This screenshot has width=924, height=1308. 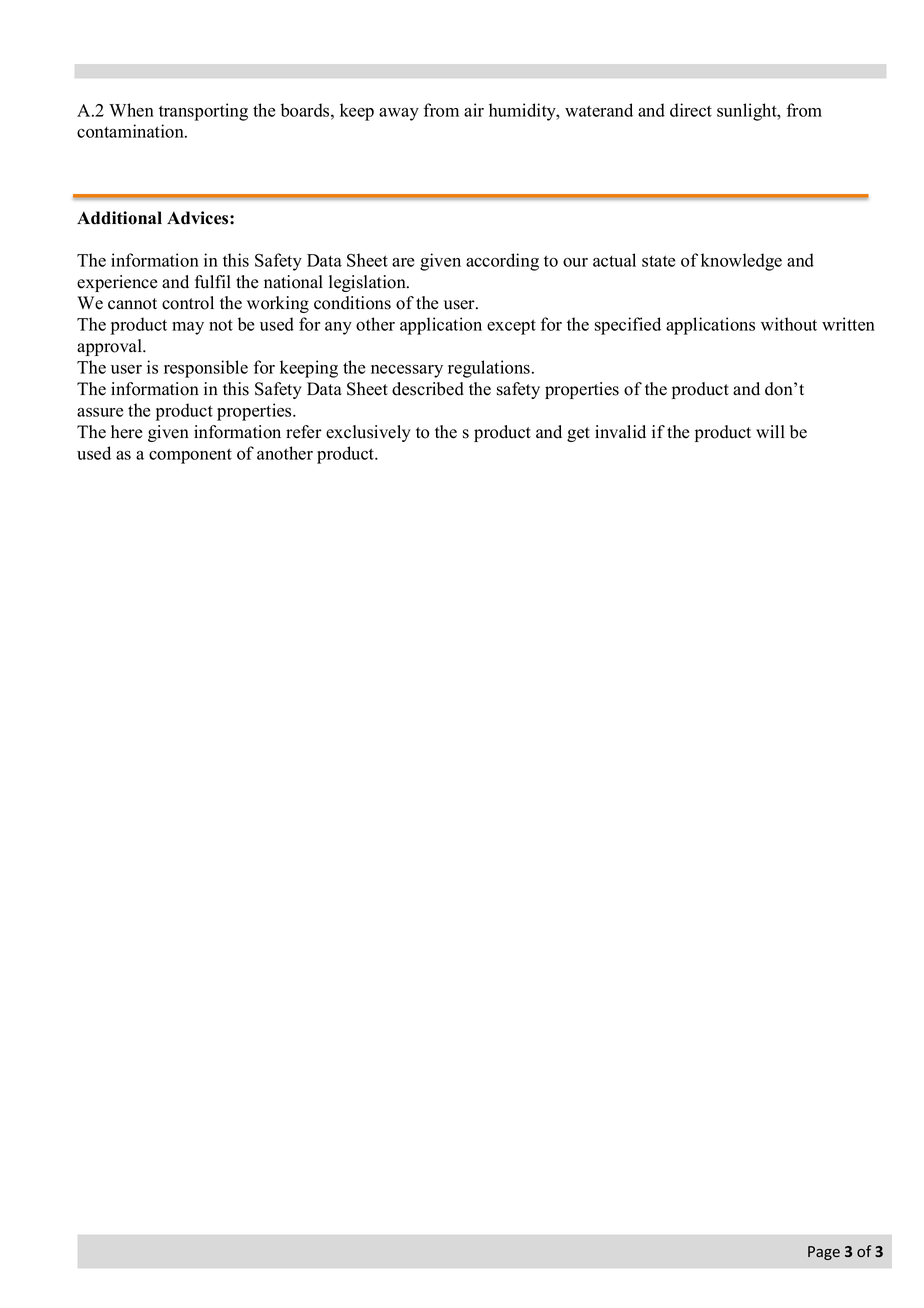 I want to click on will, so click(x=770, y=431).
